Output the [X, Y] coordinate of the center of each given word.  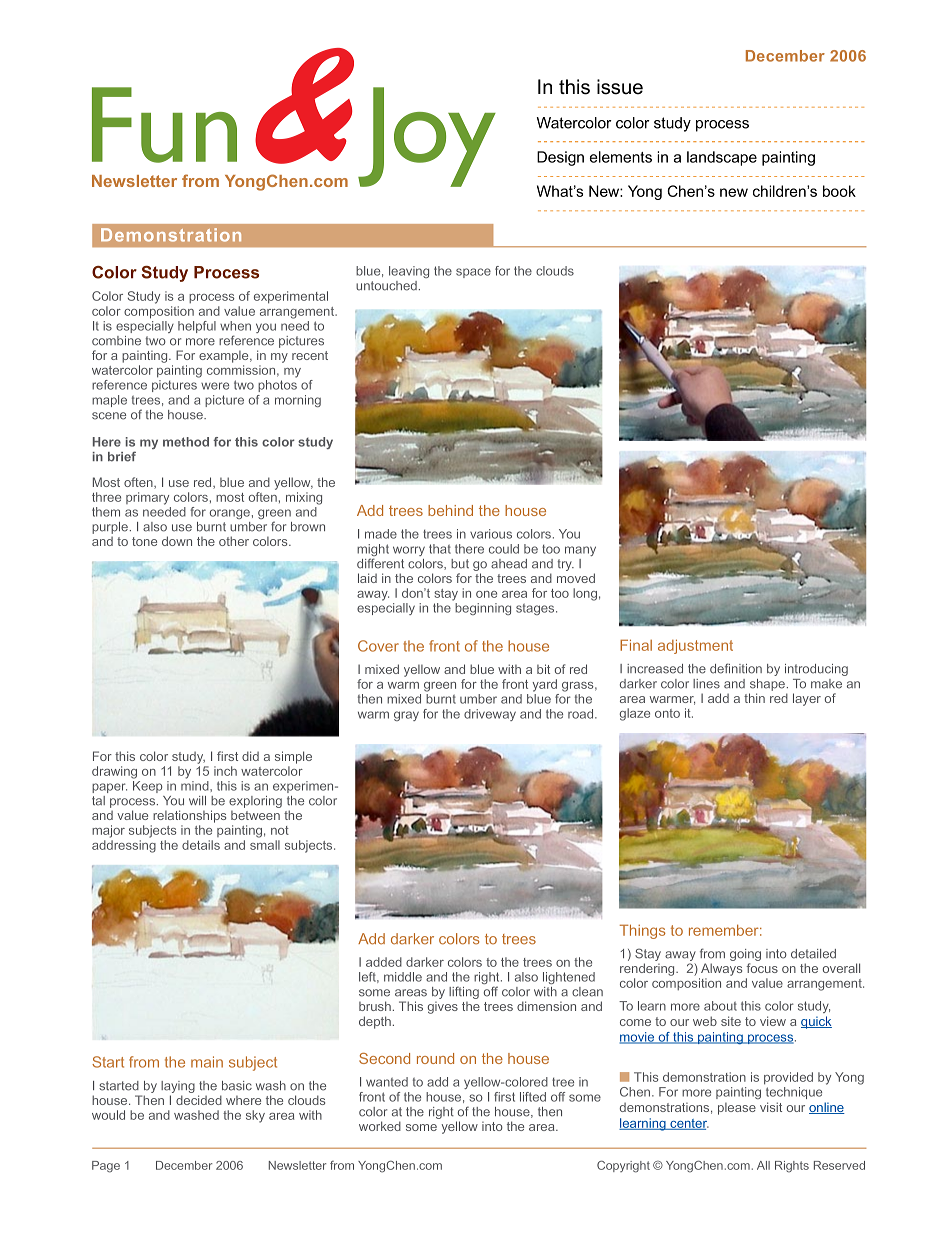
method [186, 442]
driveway [490, 715]
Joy [427, 137]
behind [450, 510]
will [197, 800]
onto [667, 713]
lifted [533, 1097]
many [580, 551]
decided [199, 1100]
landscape [722, 158]
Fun [164, 125]
